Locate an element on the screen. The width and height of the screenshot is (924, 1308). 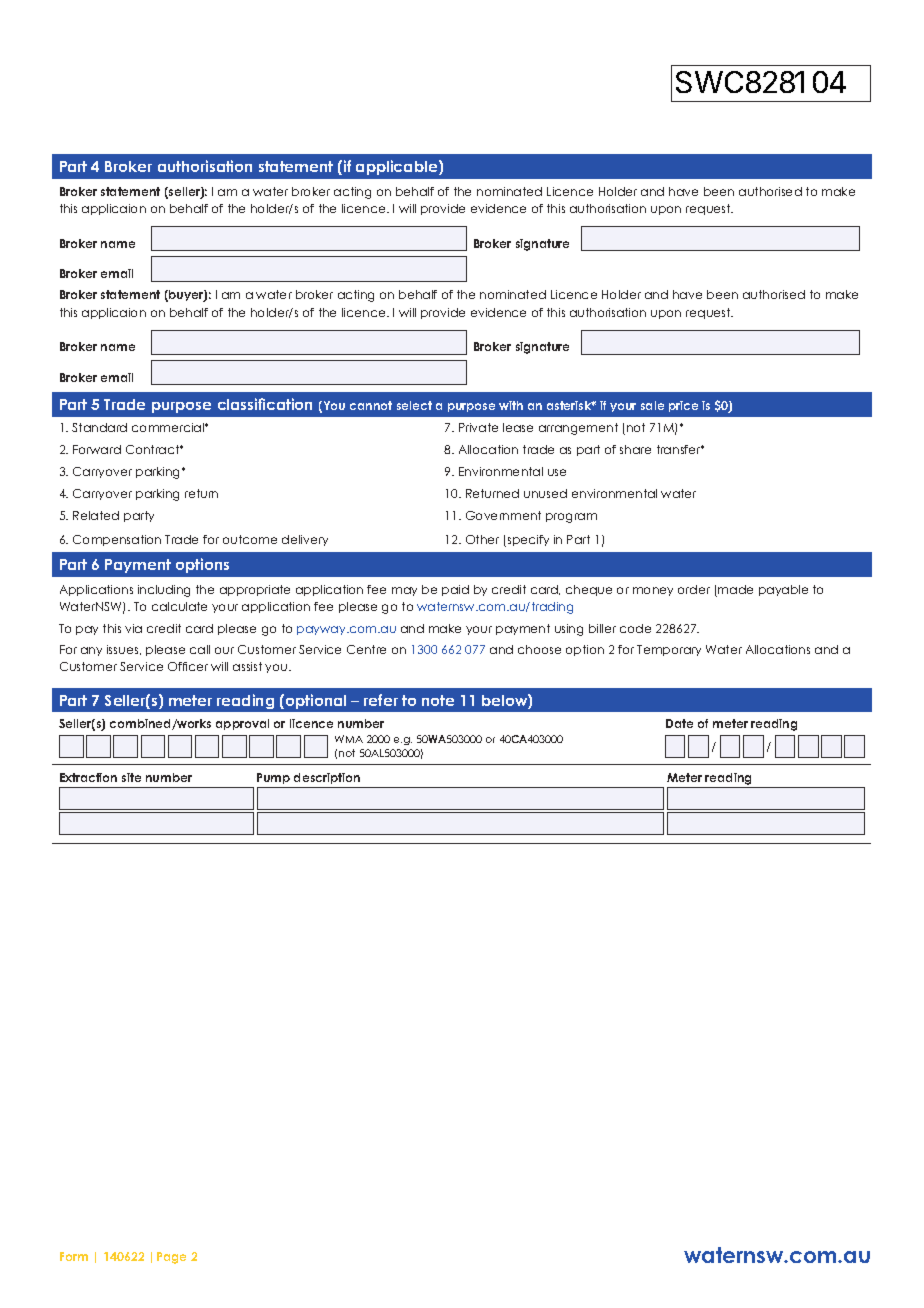
description is located at coordinates (327, 778).
